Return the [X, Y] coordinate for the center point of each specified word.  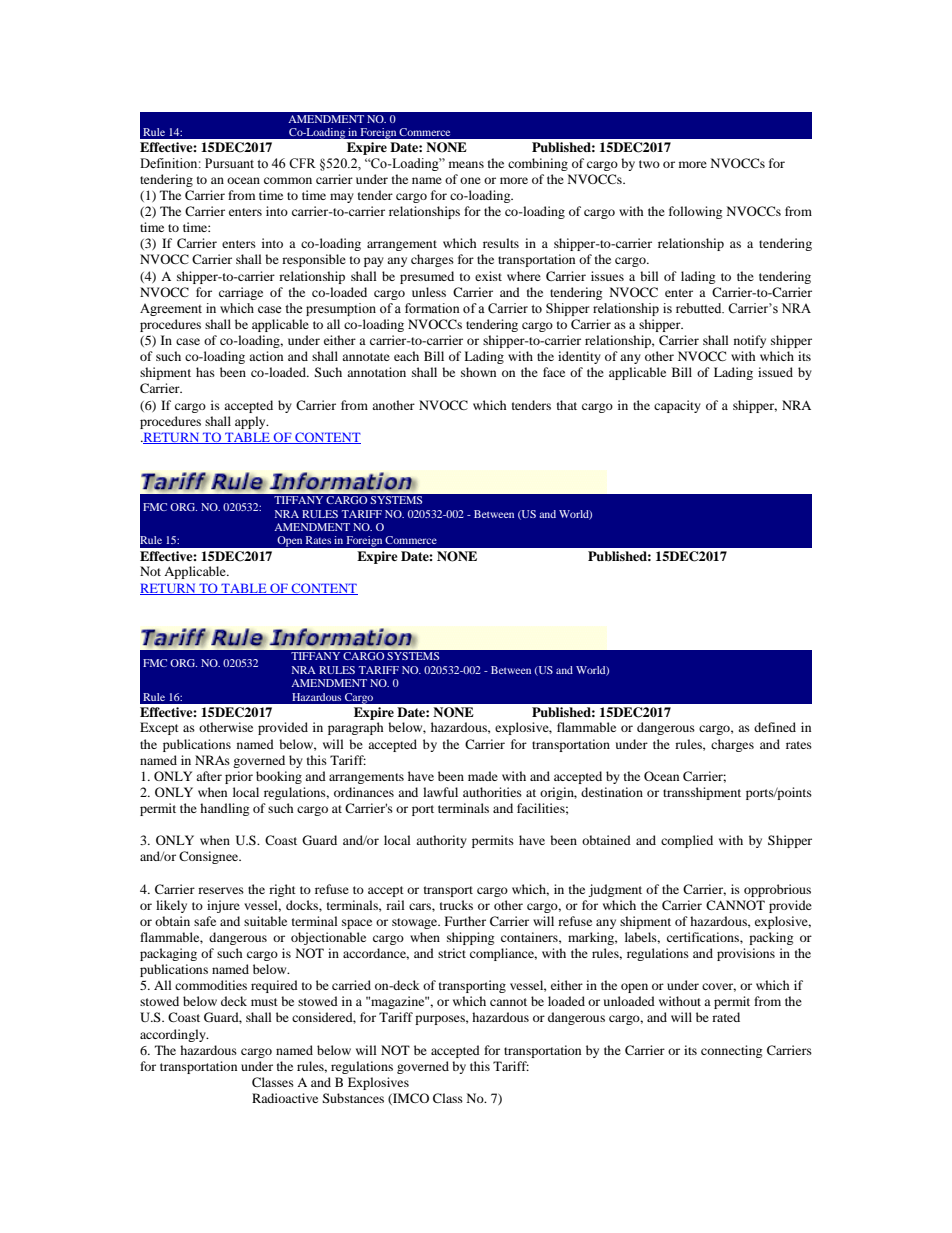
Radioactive [285, 1098]
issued [775, 372]
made [483, 776]
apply [251, 422]
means [466, 164]
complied [687, 841]
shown [478, 372]
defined [775, 727]
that [567, 405]
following [695, 212]
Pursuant [229, 163]
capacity [677, 406]
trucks [456, 905]
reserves [221, 890]
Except [159, 728]
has [205, 372]
